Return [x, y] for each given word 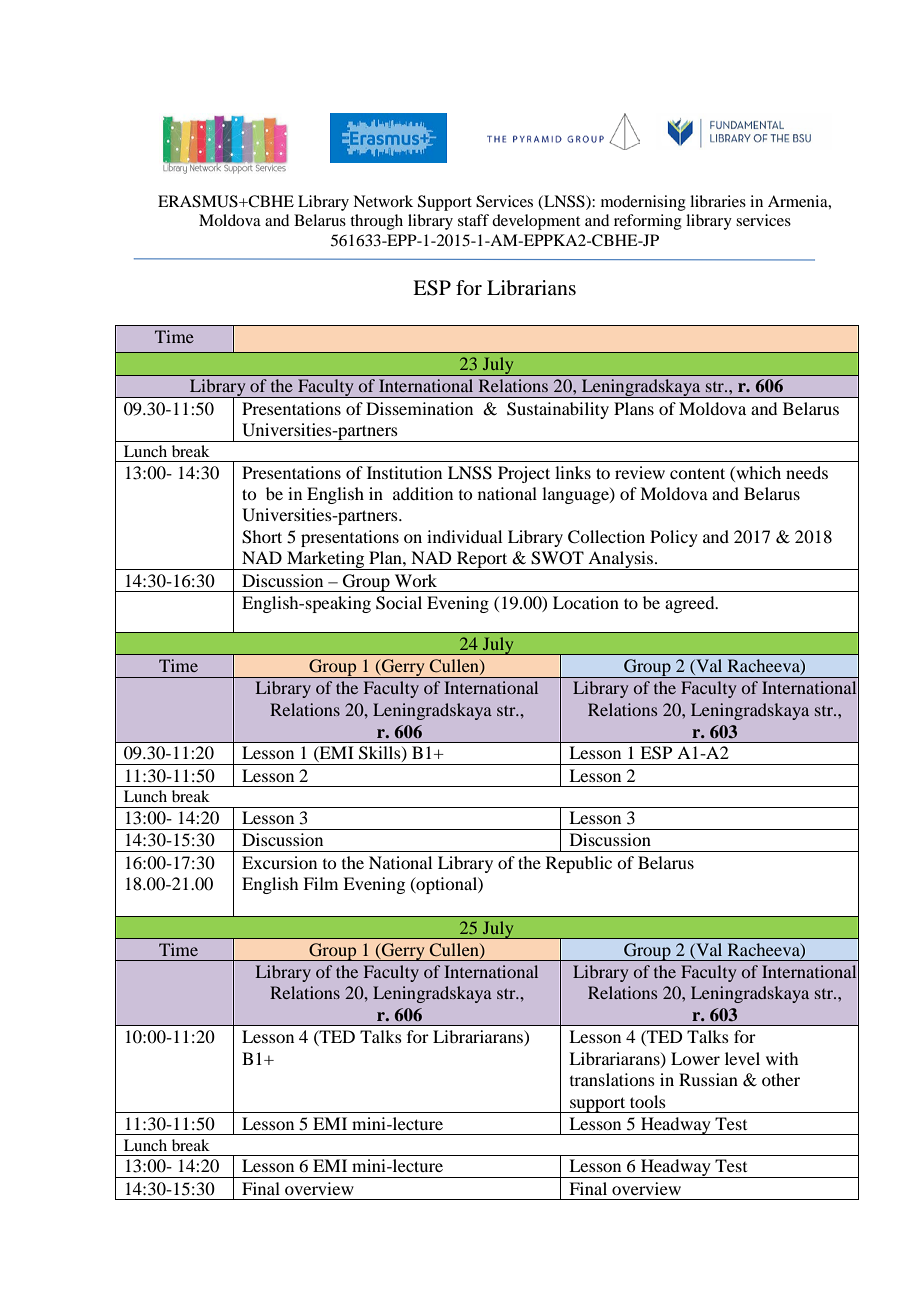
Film [320, 883]
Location [586, 602]
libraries [718, 201]
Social [399, 603]
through [376, 222]
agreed [691, 604]
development [536, 222]
